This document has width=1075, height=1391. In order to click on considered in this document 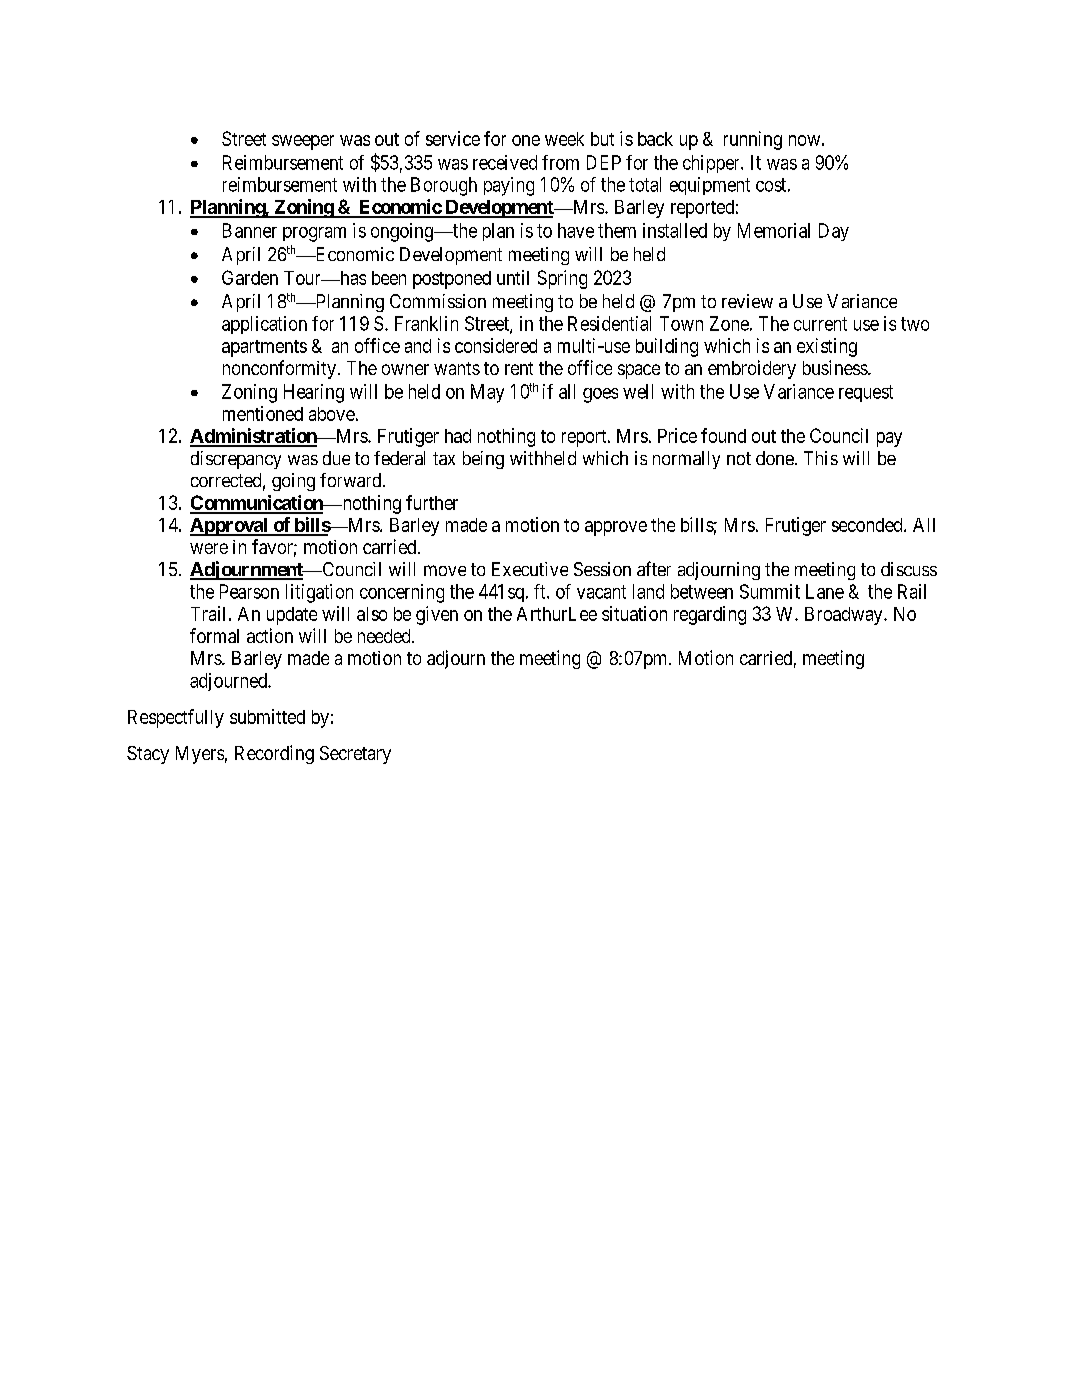, I will do `click(496, 345)`.
